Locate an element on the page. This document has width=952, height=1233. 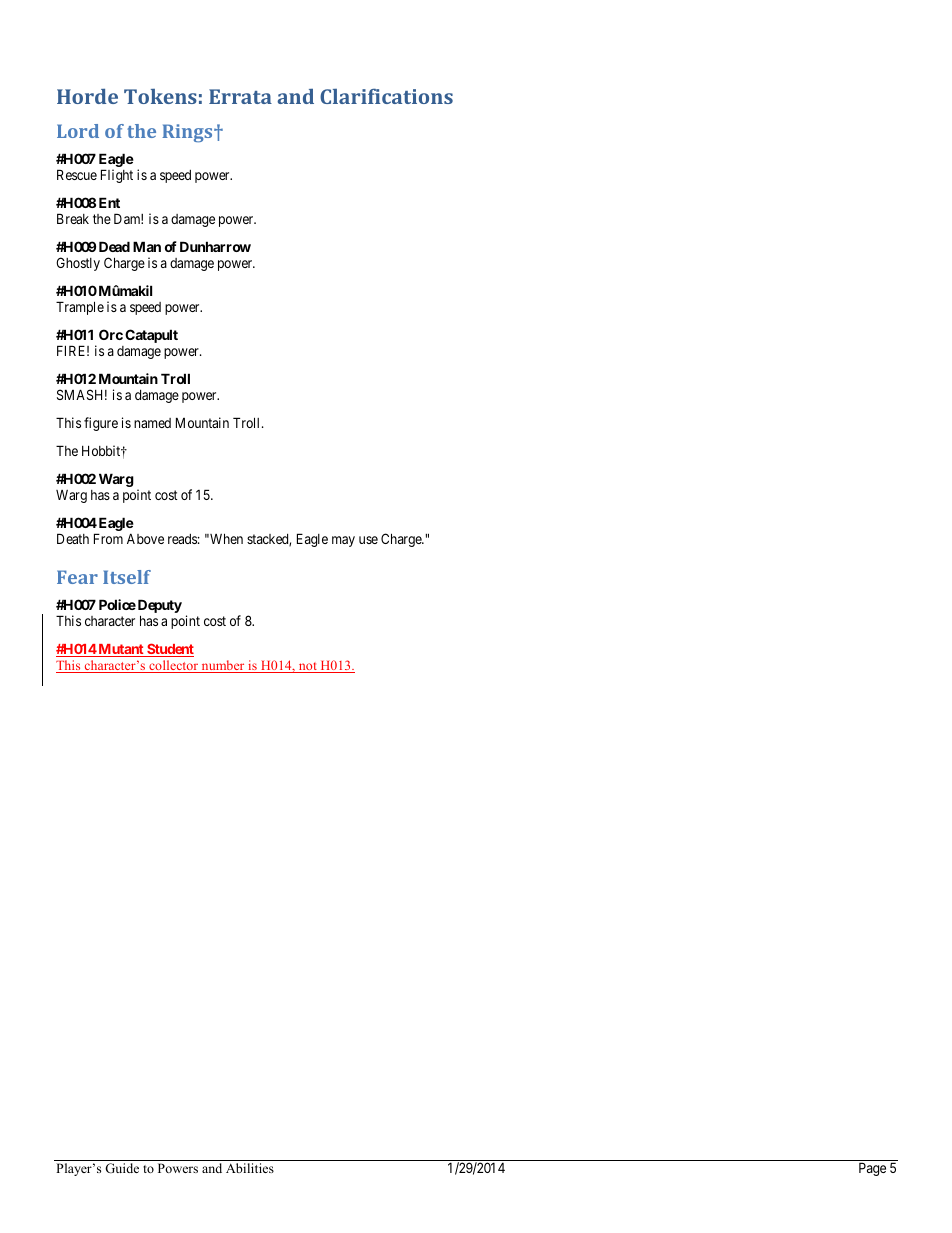
Guide is located at coordinates (122, 1168).
